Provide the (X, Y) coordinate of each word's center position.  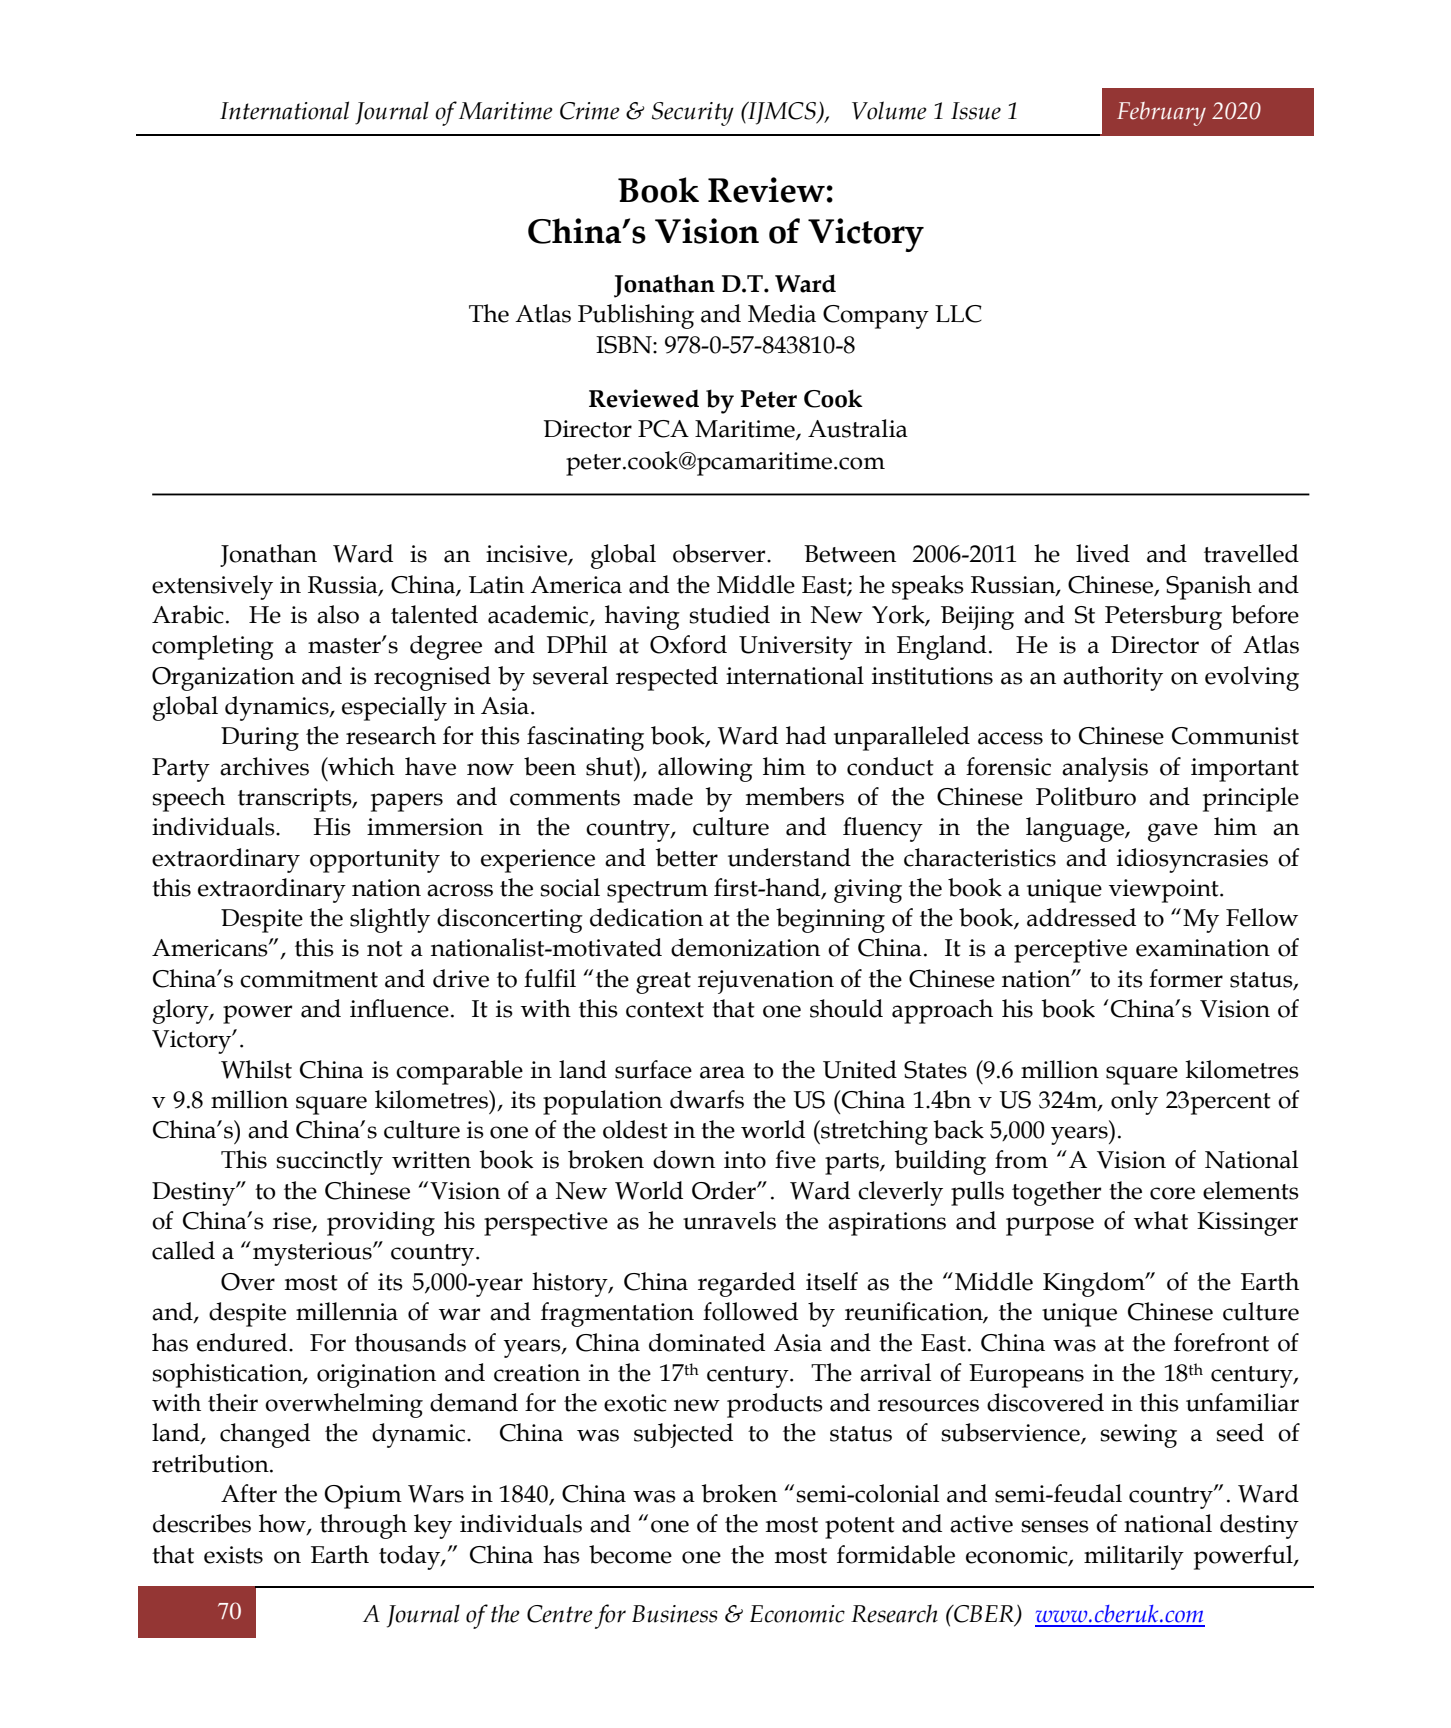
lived (1103, 553)
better (686, 857)
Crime (590, 111)
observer (720, 553)
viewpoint (1165, 891)
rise (293, 1222)
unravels (729, 1220)
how (283, 1524)
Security (693, 114)
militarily (1134, 1557)
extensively (212, 587)
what (1161, 1220)
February (1161, 114)
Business (675, 1614)
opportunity (375, 861)
